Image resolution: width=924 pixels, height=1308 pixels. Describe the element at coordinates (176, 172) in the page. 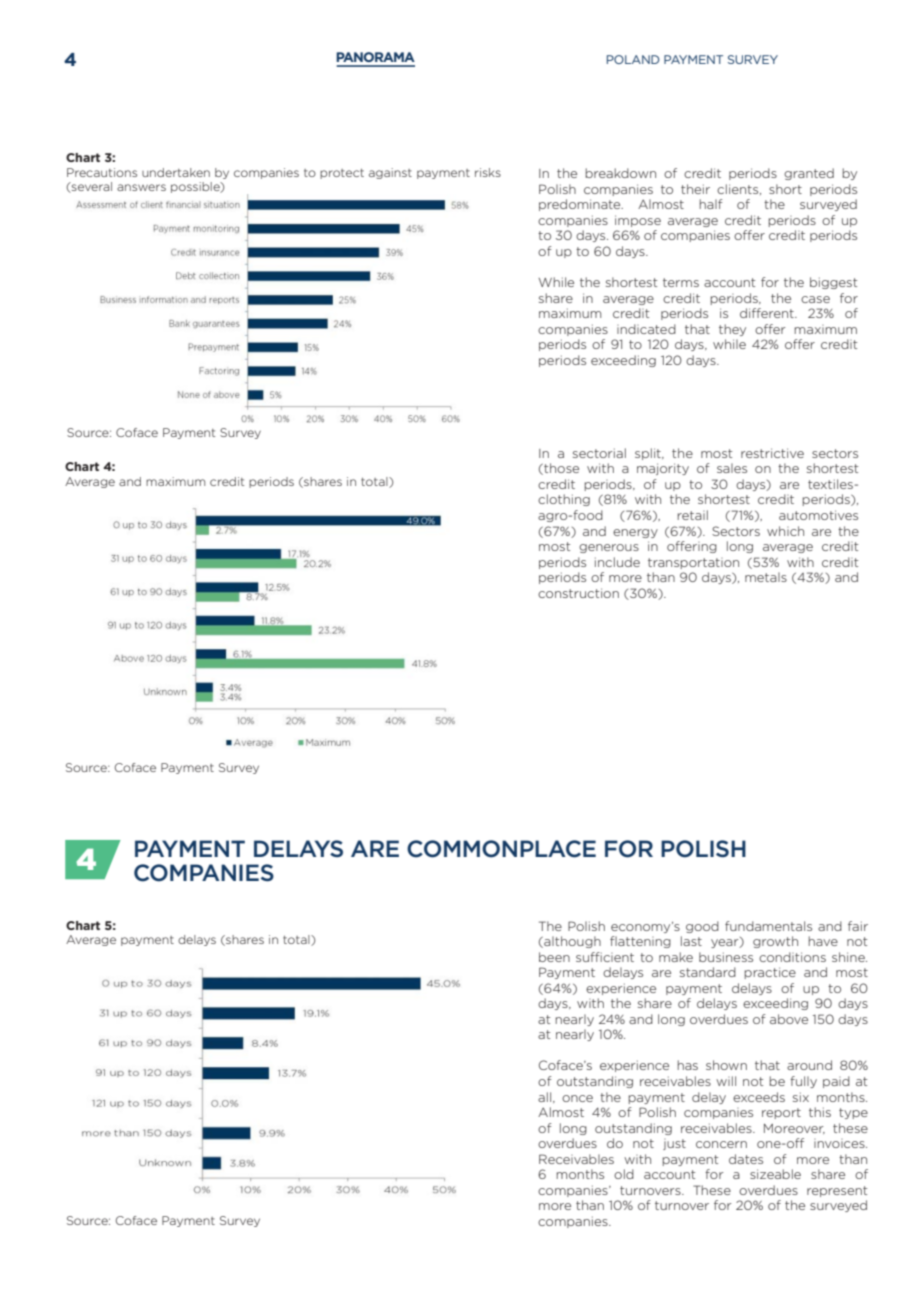

I see `undertaken` at that location.
